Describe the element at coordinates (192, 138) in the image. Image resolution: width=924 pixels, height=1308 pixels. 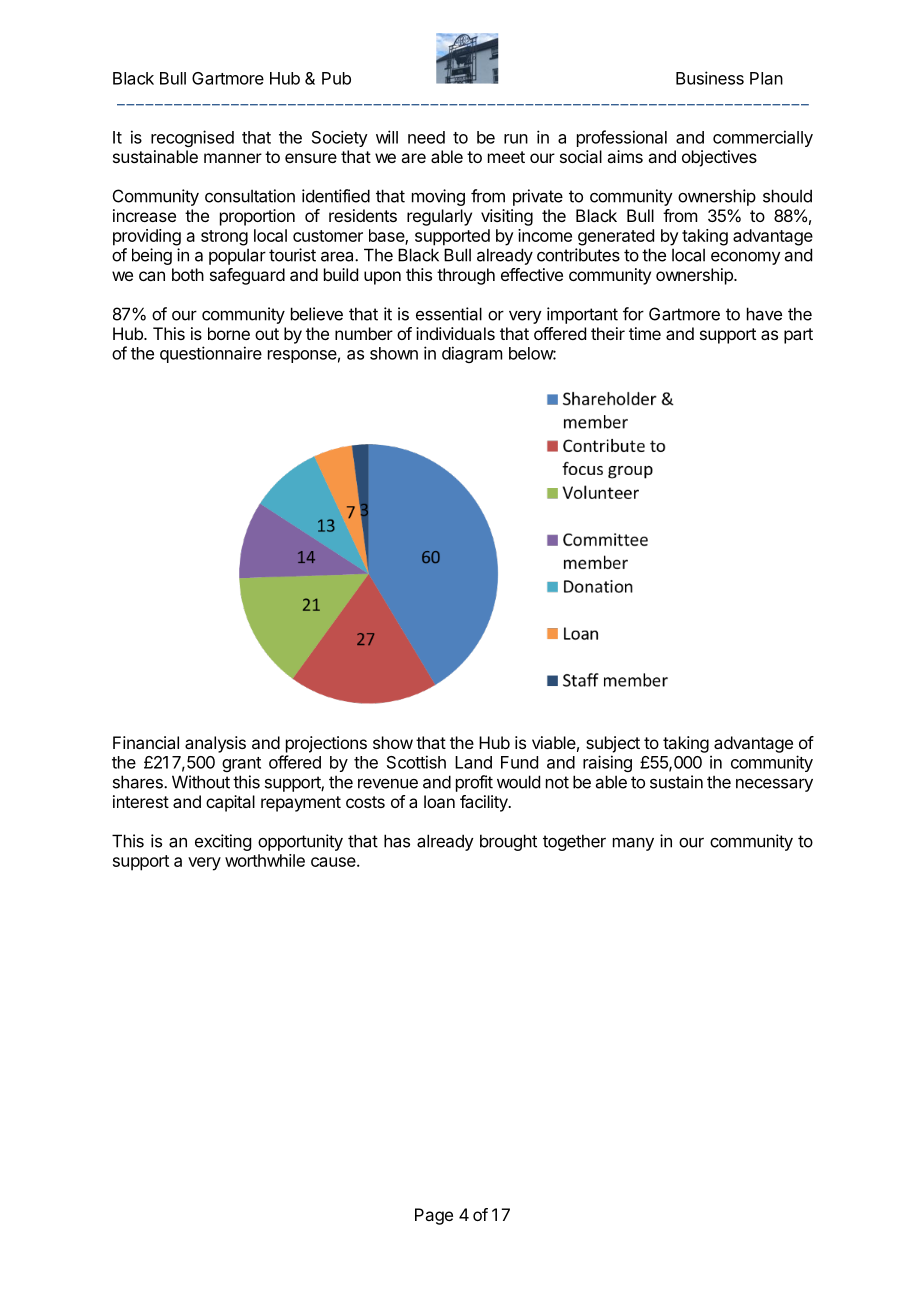
I see `recognised` at that location.
